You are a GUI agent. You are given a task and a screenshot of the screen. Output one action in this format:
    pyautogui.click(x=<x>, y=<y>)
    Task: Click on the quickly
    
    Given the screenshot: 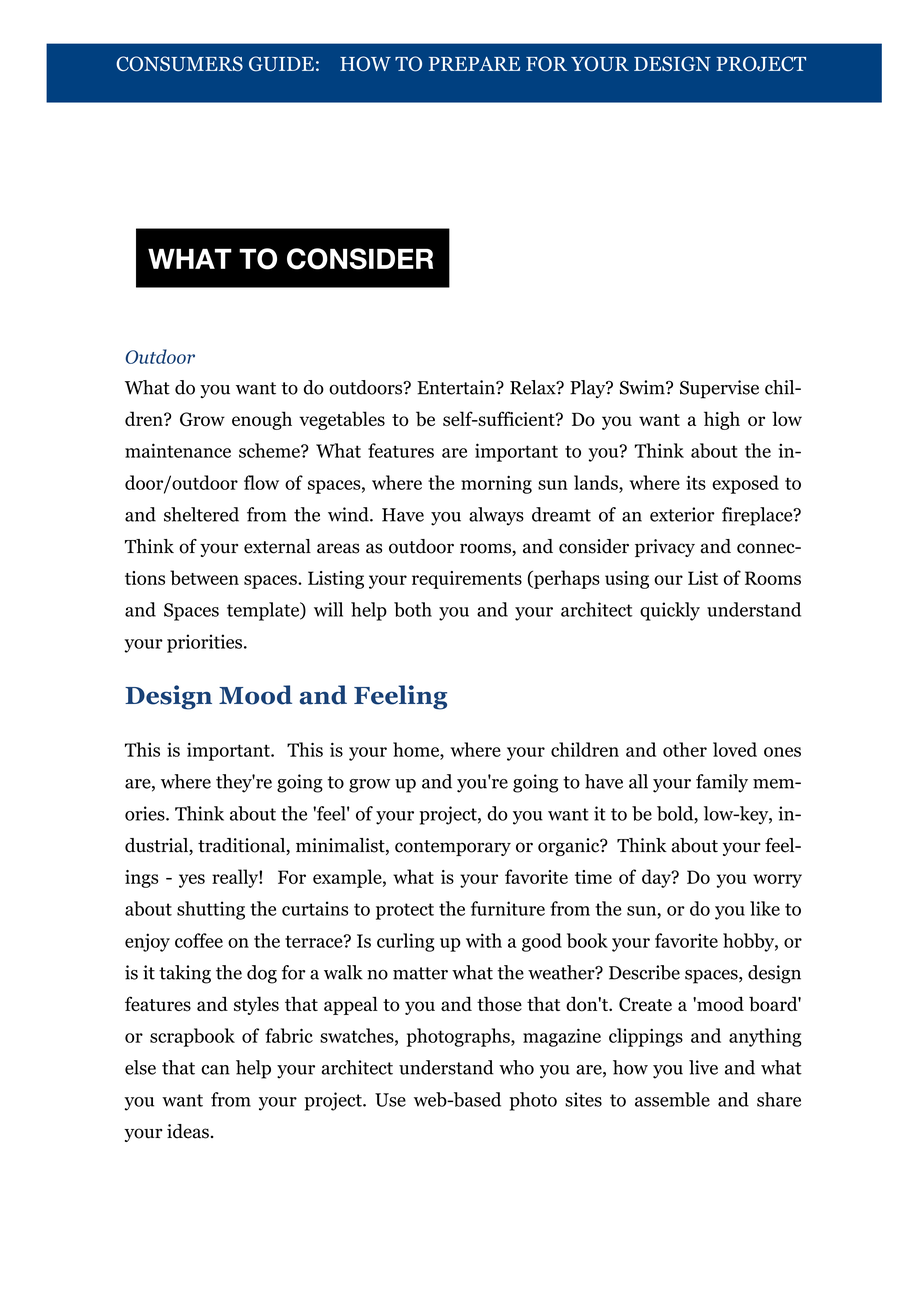 What is the action you would take?
    pyautogui.click(x=670, y=611)
